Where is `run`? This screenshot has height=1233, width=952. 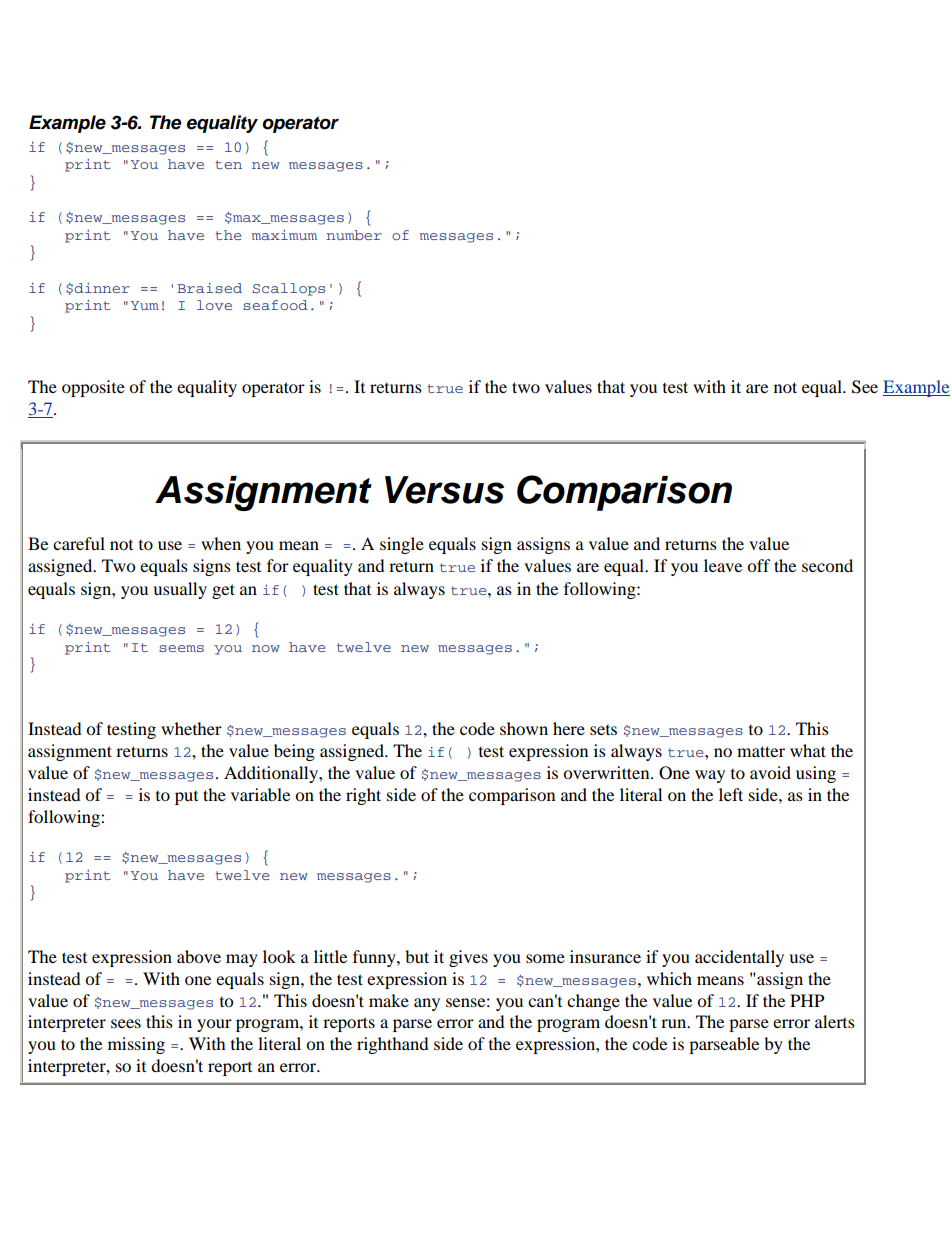
run is located at coordinates (675, 1023).
